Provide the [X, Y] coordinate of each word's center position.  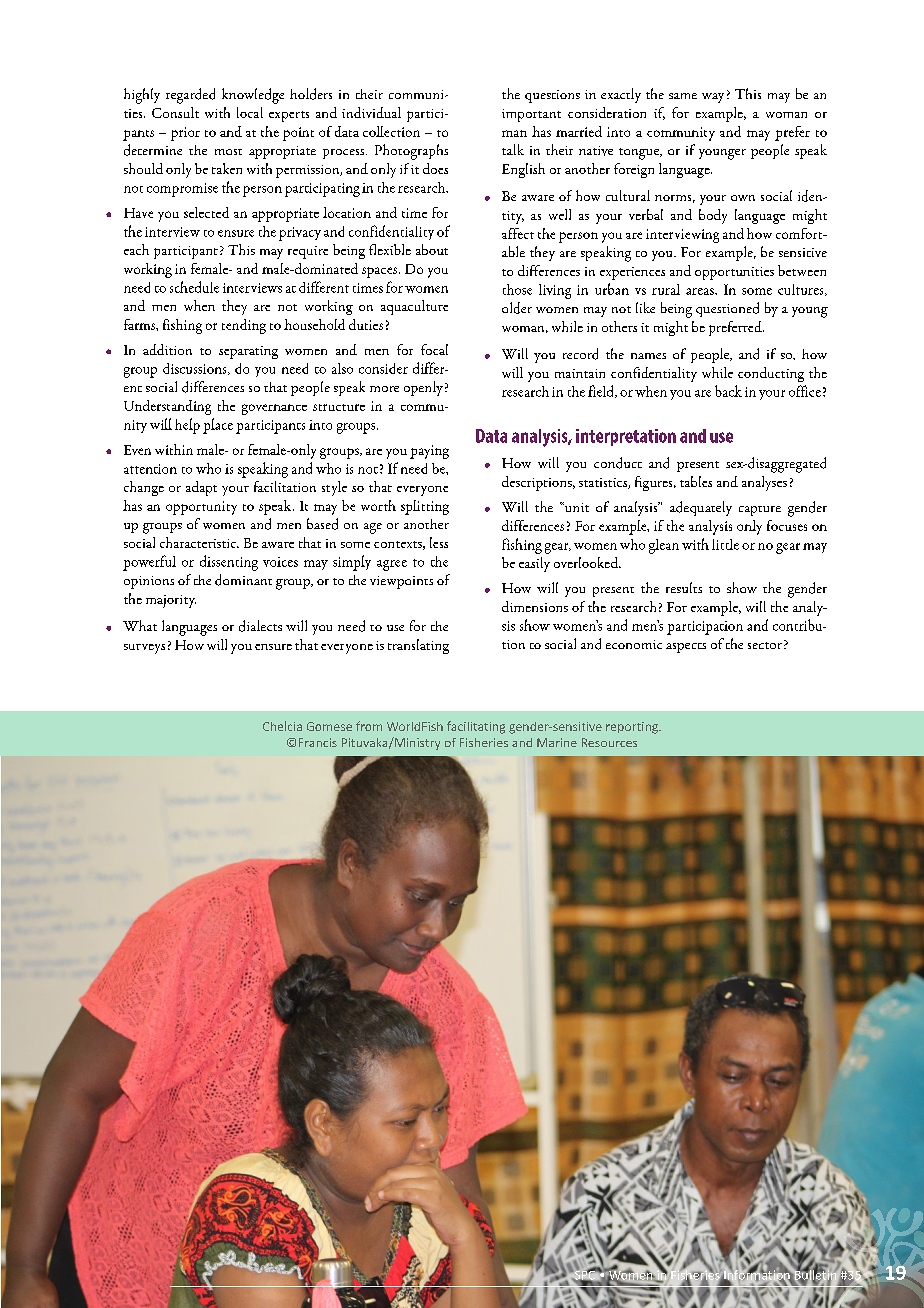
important [531, 115]
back [728, 391]
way [713, 98]
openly [423, 388]
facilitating [476, 727]
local [250, 112]
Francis [318, 742]
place [218, 426]
